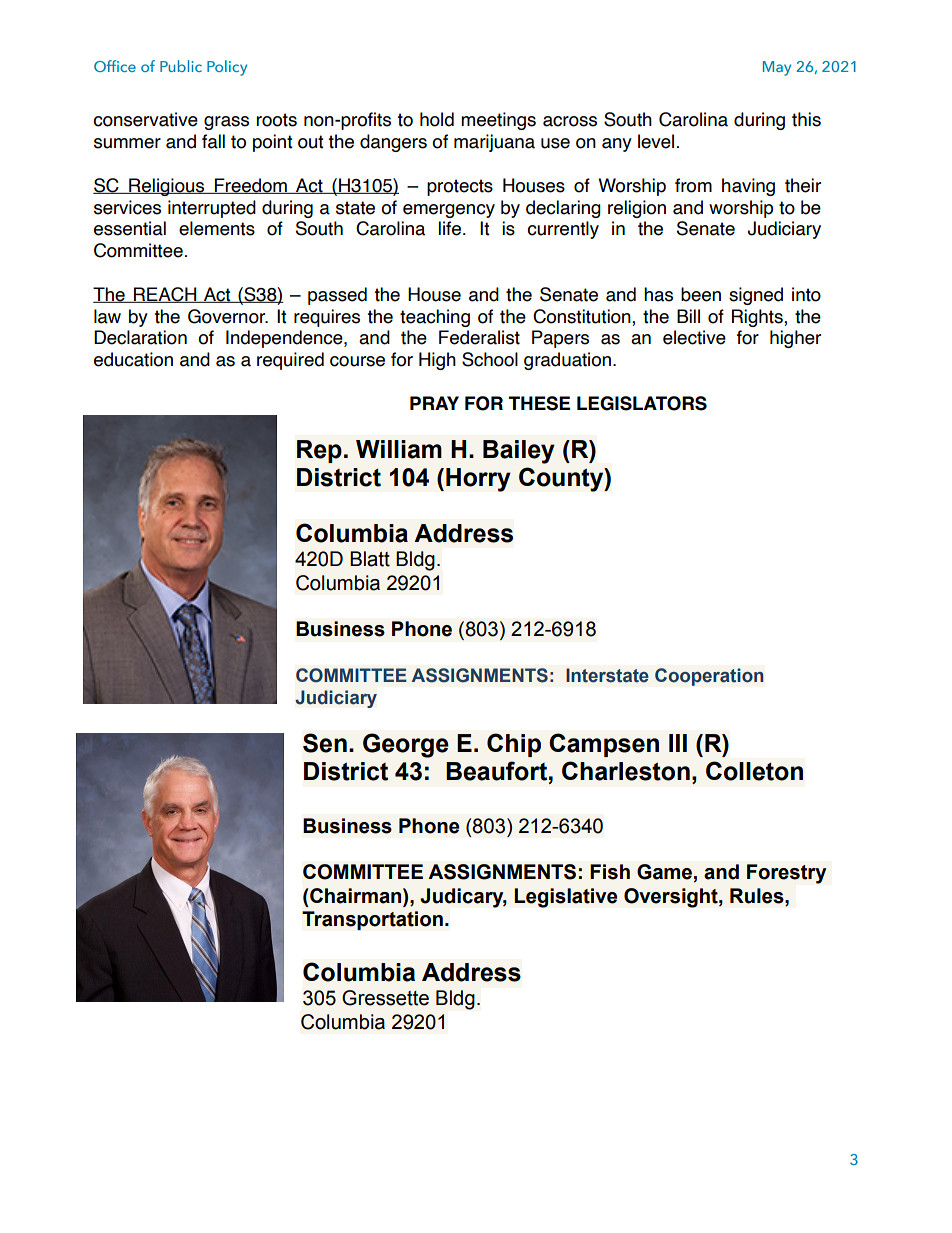 The height and width of the screenshot is (1233, 952). What do you see at coordinates (694, 337) in the screenshot?
I see `elective` at bounding box center [694, 337].
